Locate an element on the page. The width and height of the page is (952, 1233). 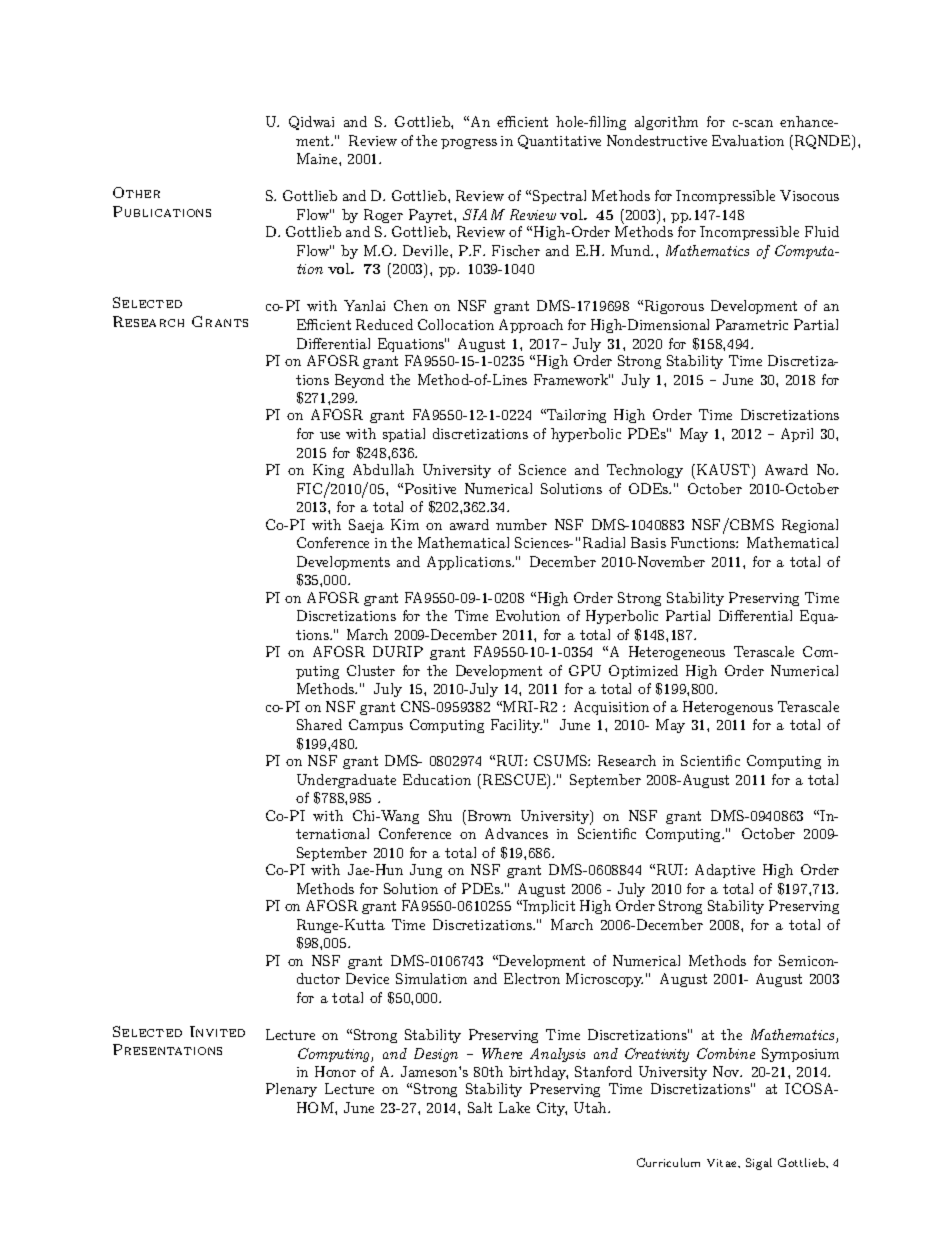
Campus is located at coordinates (376, 726).
